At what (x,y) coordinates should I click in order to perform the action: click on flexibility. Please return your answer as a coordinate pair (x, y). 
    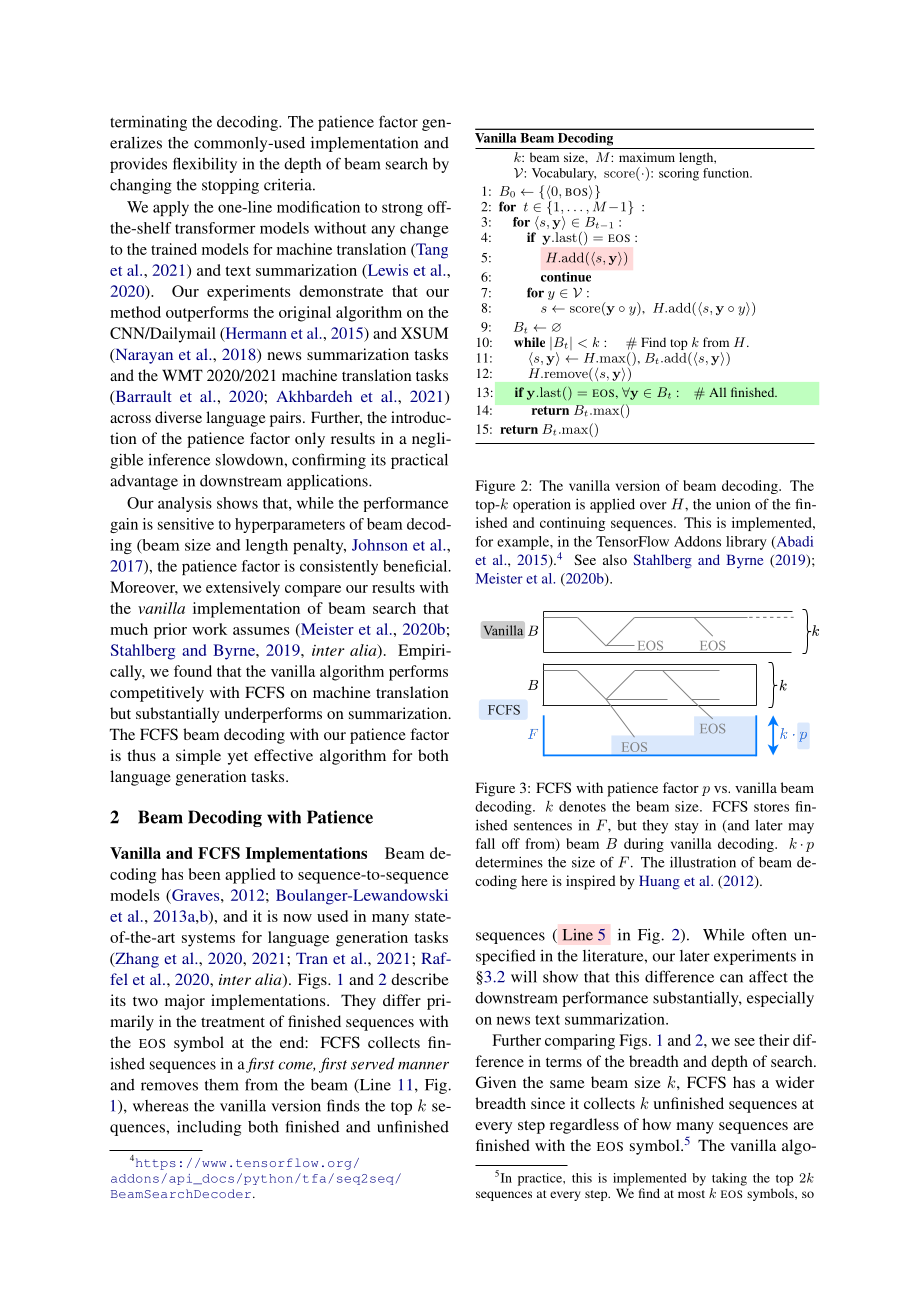
    Looking at the image, I should click on (205, 165).
